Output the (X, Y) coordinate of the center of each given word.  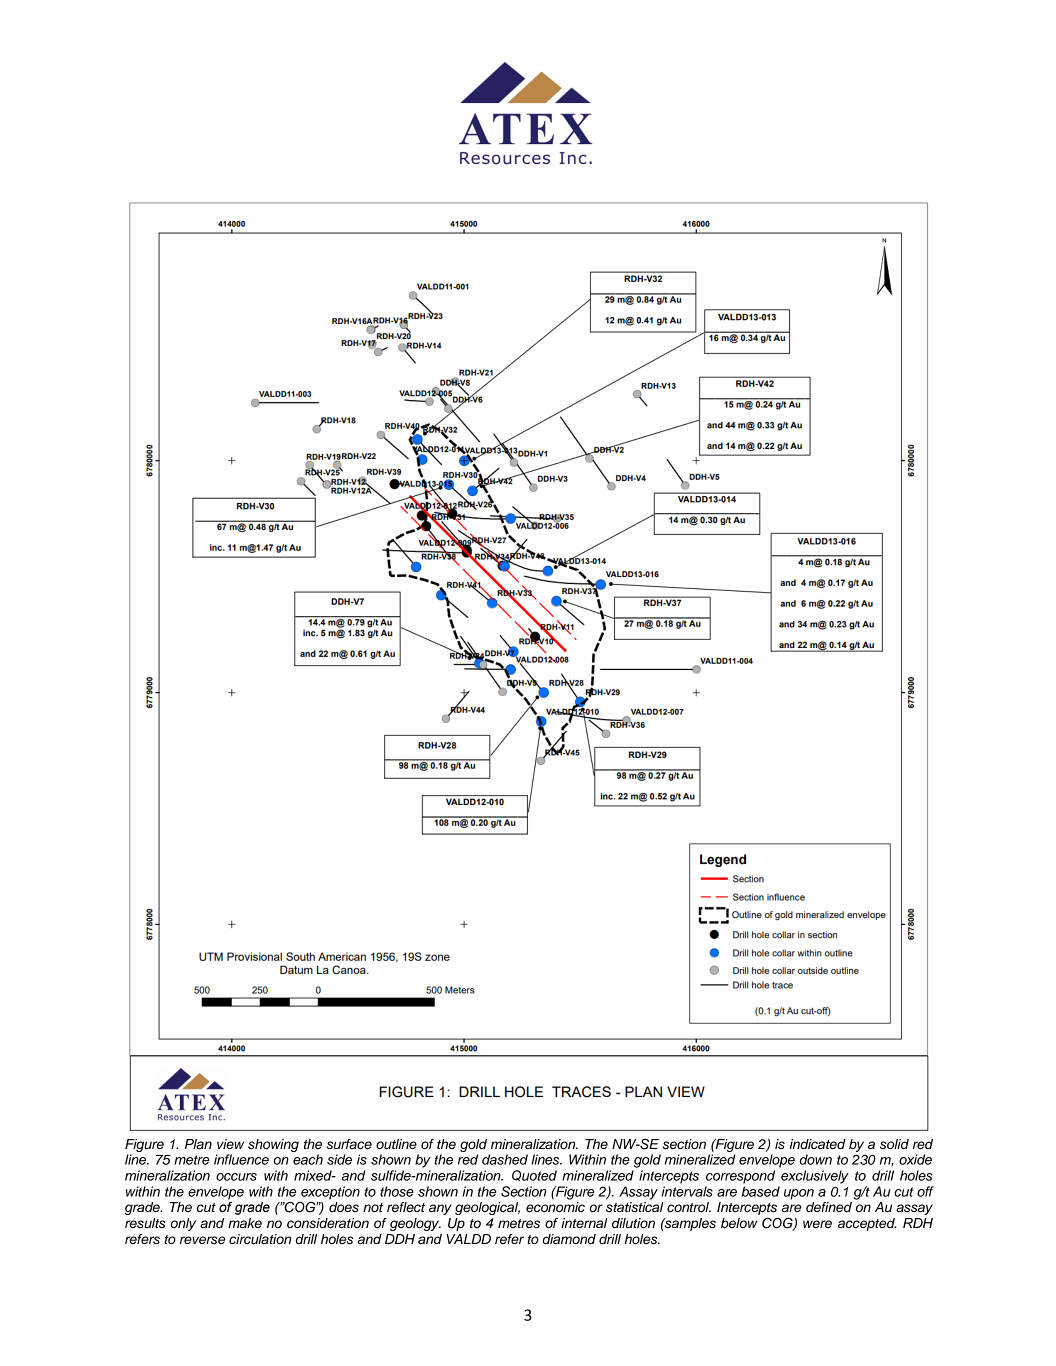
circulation (260, 1239)
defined (829, 1207)
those (397, 1191)
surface (349, 1144)
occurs (236, 1177)
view (230, 1144)
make (245, 1223)
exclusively (815, 1177)
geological (487, 1208)
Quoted (534, 1175)
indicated (818, 1144)
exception (330, 1194)
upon (799, 1194)
